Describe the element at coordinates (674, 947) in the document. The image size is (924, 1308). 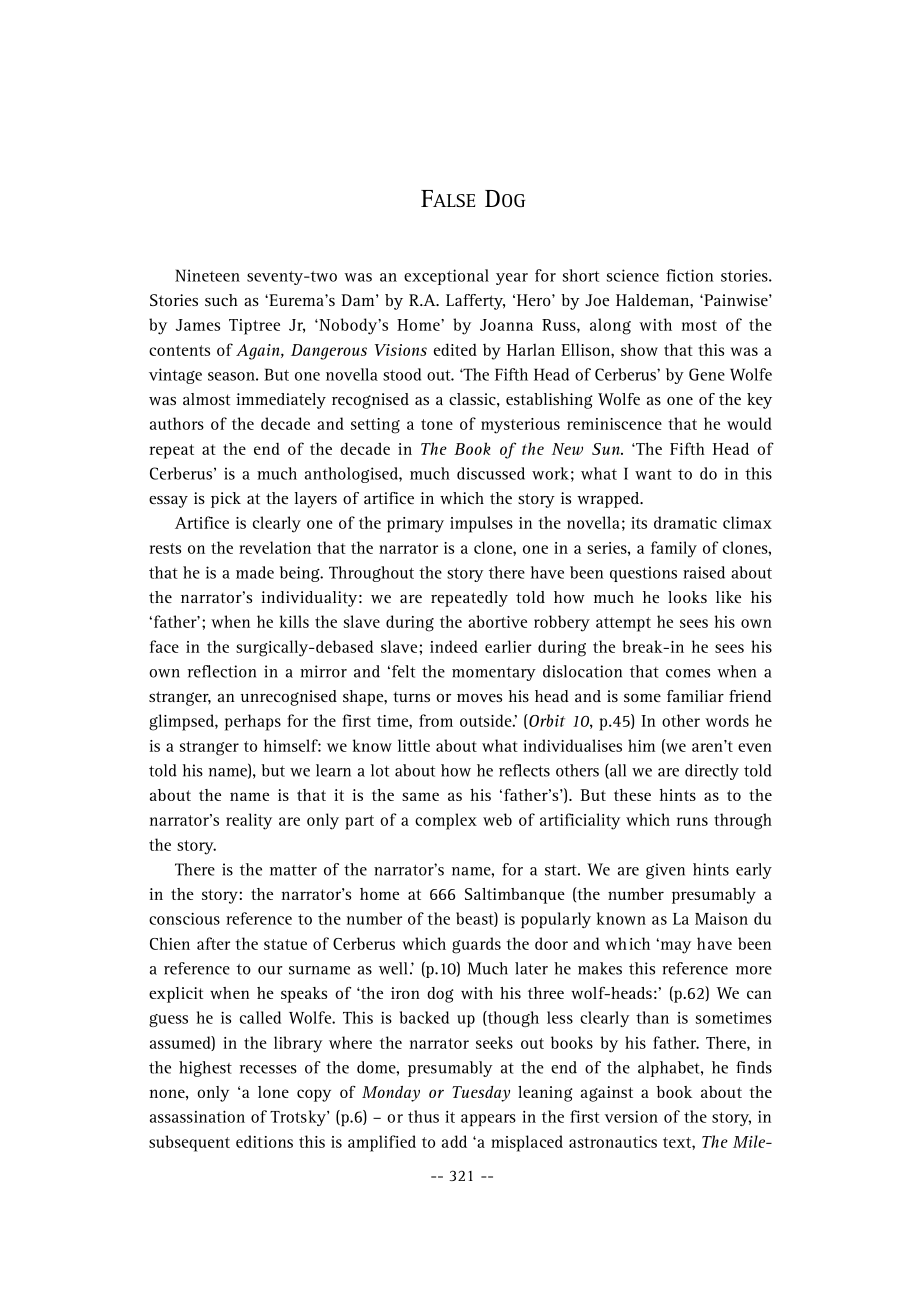
I see `may` at that location.
